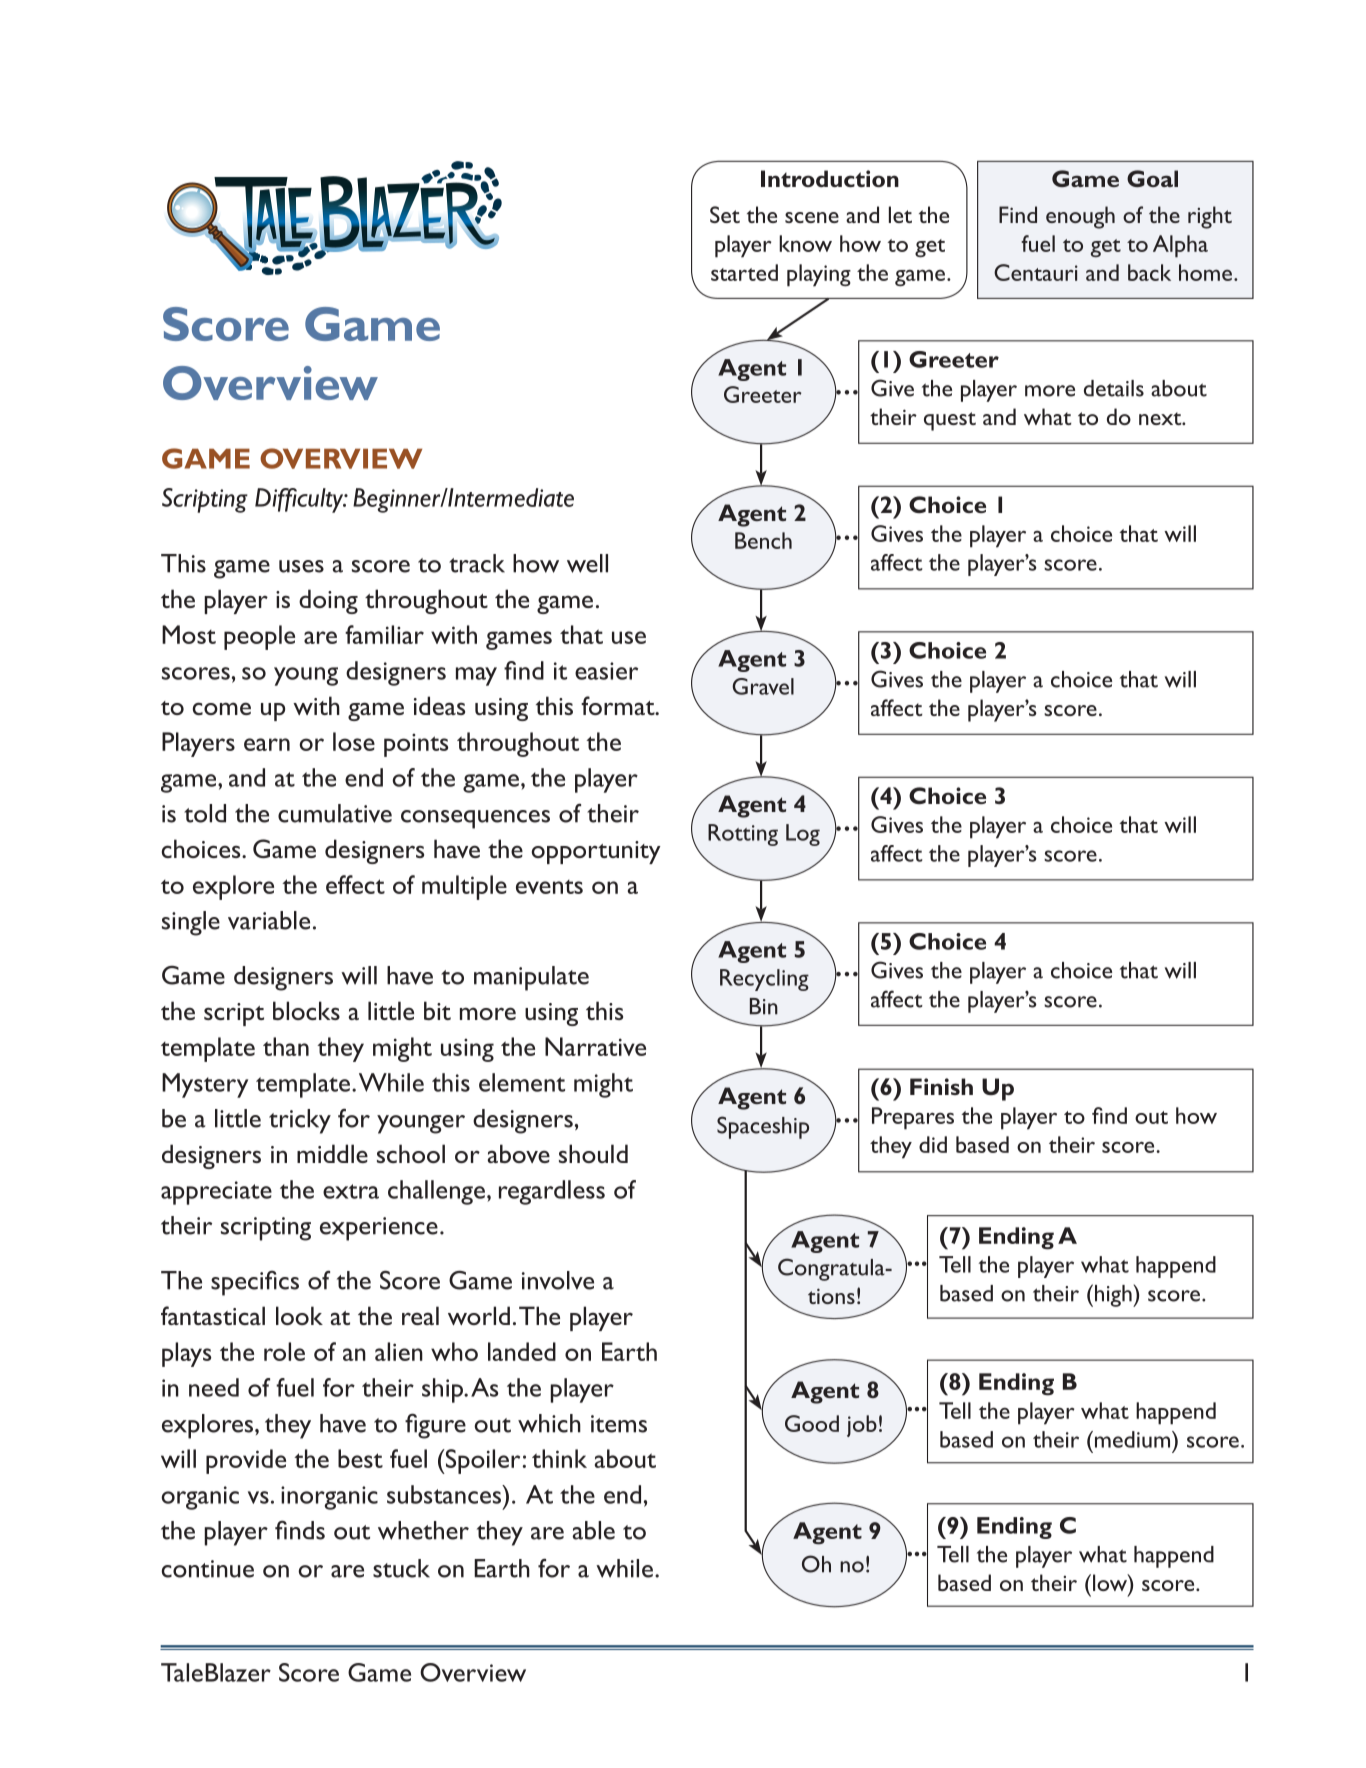 This screenshot has height=1768, width=1366. I want to click on stuck, so click(401, 1568).
